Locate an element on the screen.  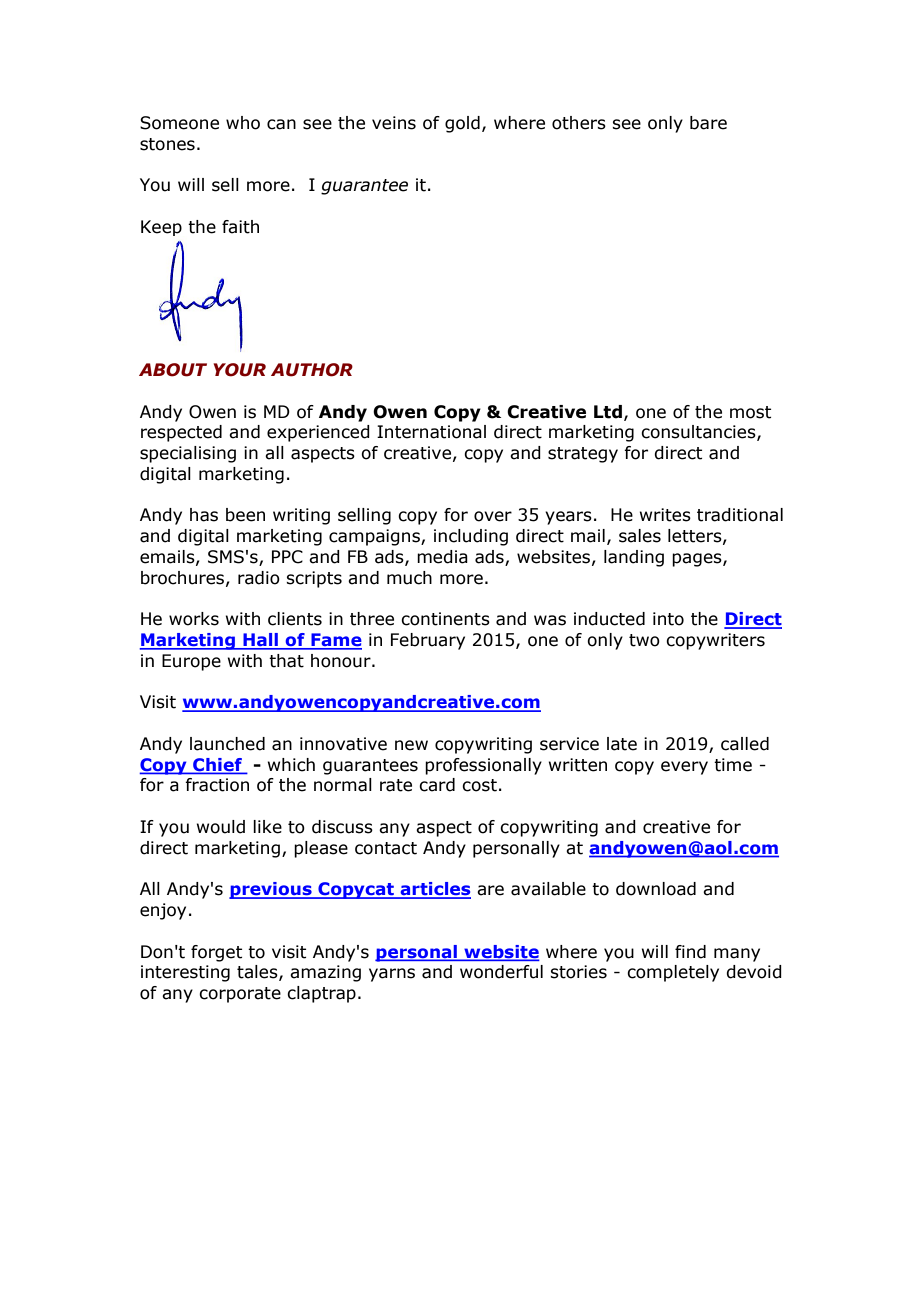
radio is located at coordinates (259, 578).
